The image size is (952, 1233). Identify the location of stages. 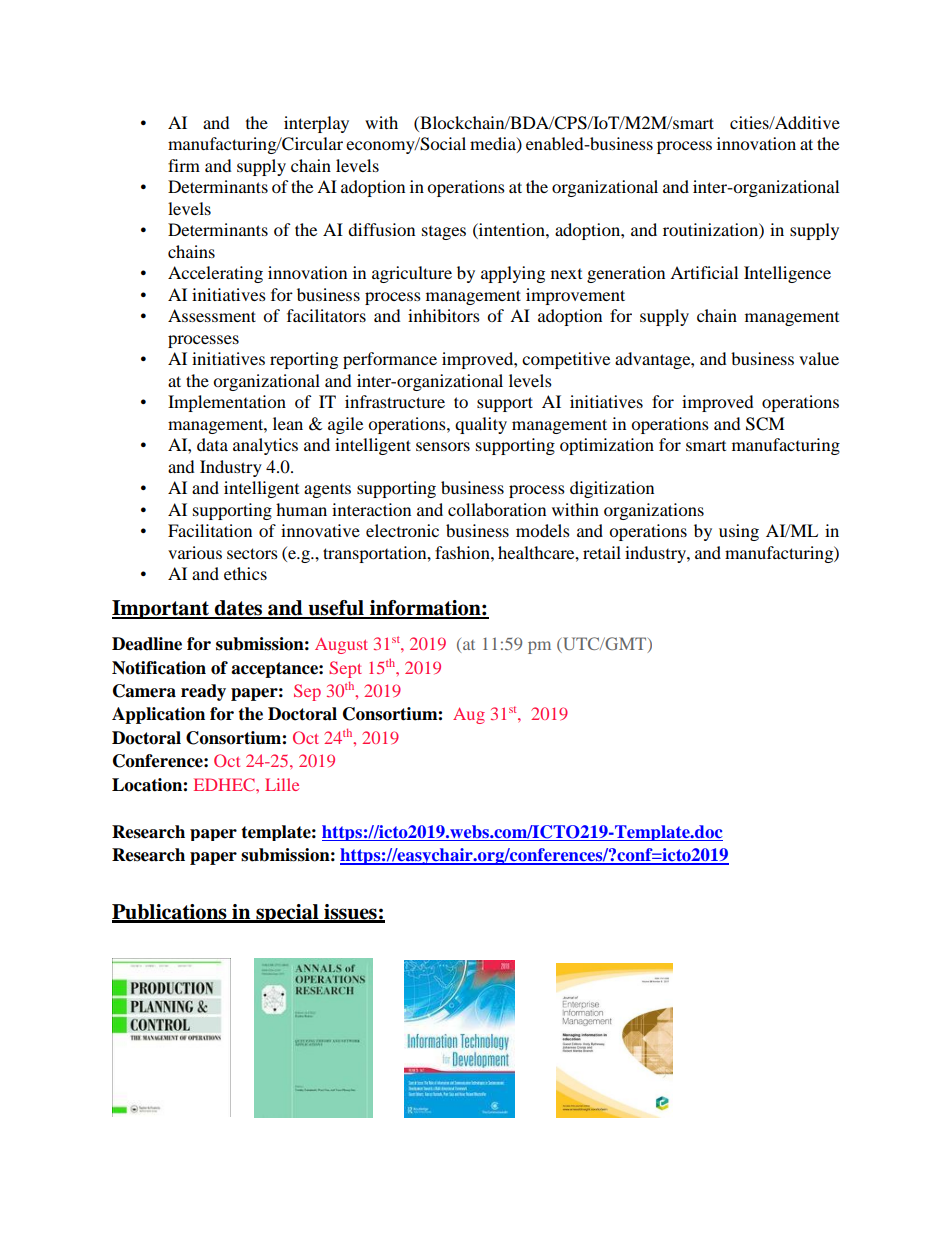
(444, 233).
